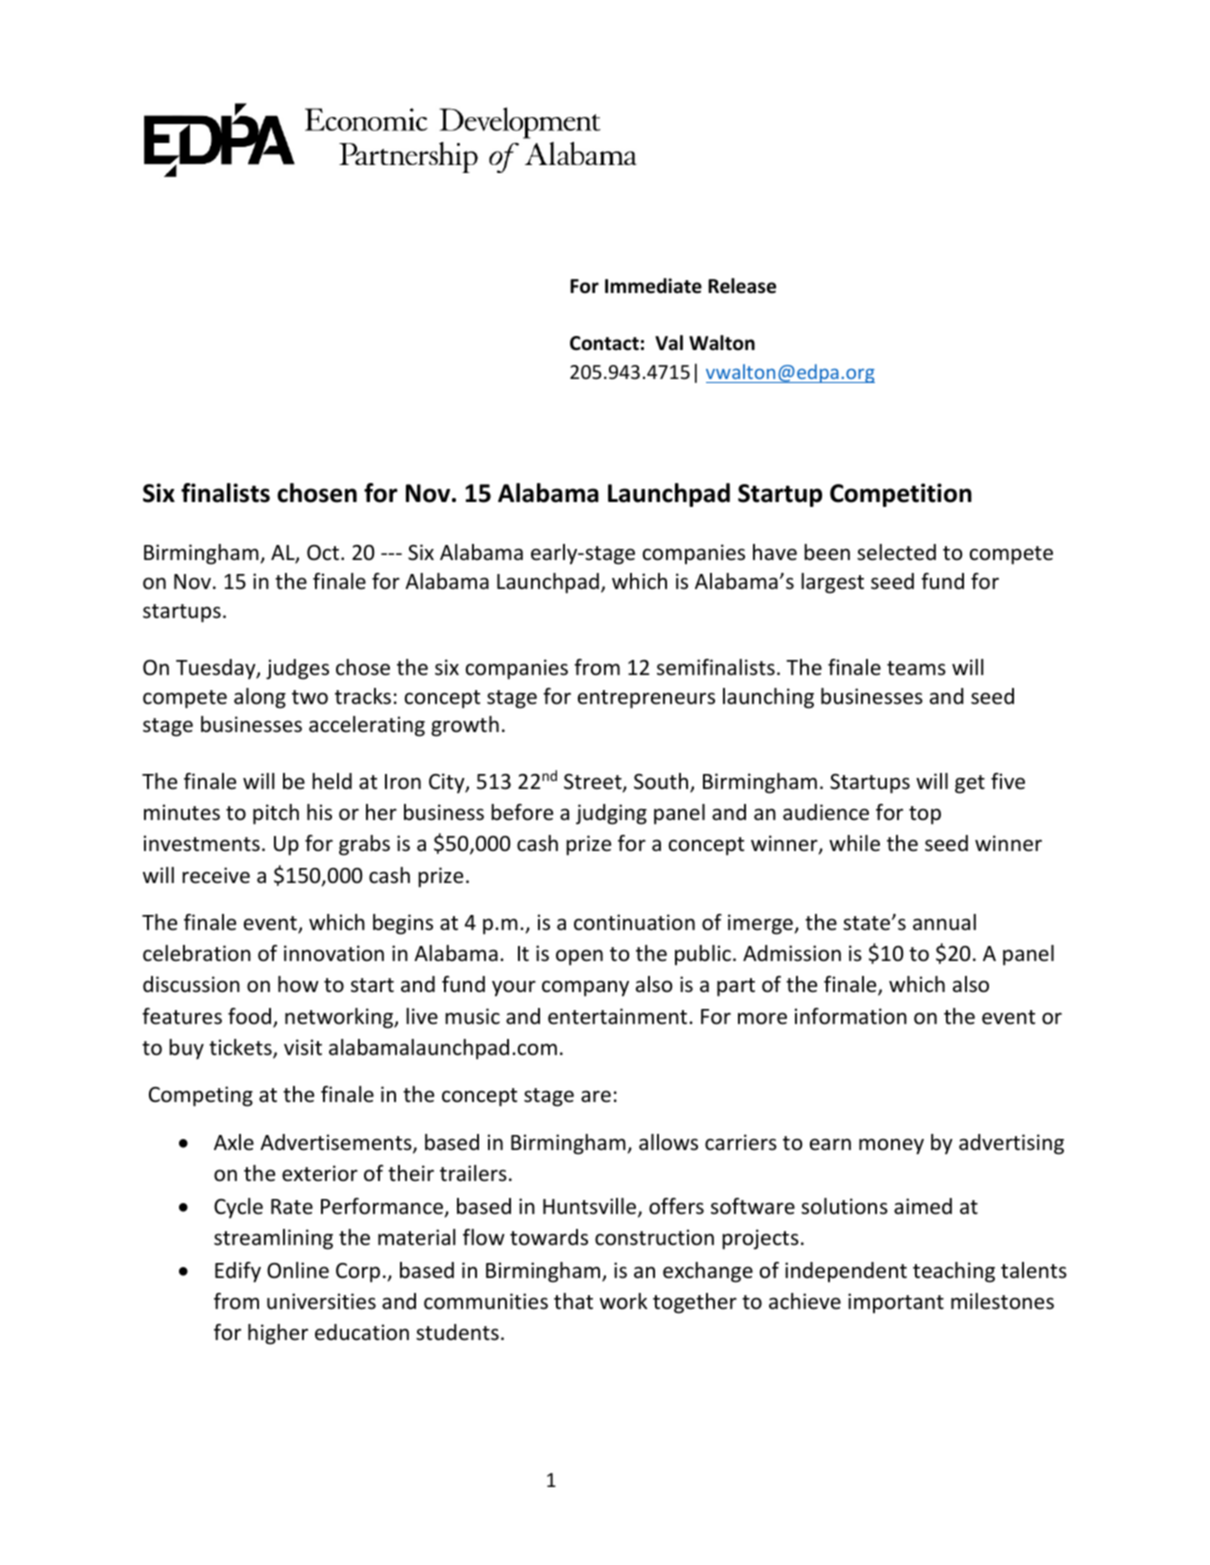 The width and height of the screenshot is (1210, 1565). Describe the element at coordinates (321, 1301) in the screenshot. I see `universities` at that location.
